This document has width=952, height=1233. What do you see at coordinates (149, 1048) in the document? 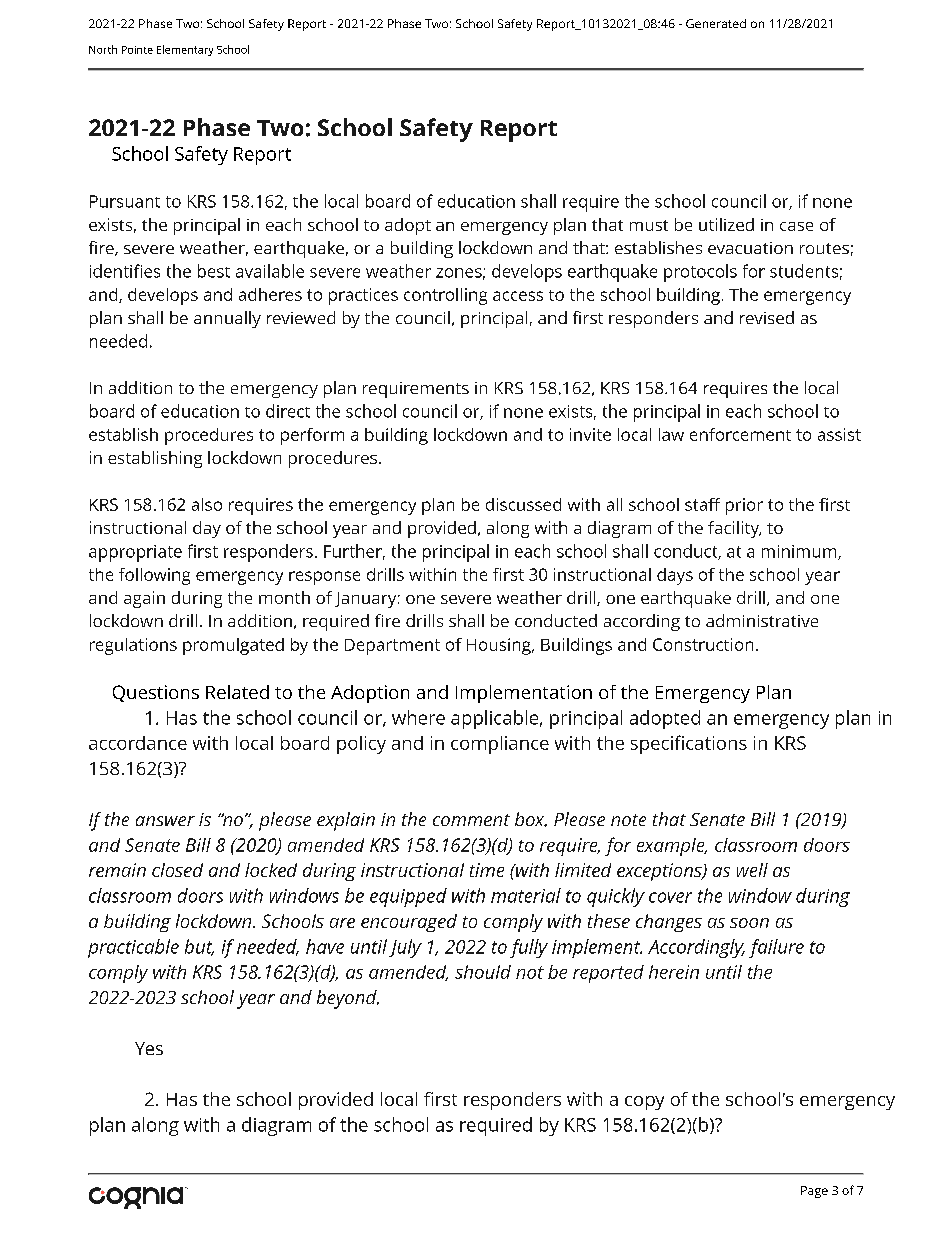
I see `Yes` at bounding box center [149, 1048].
